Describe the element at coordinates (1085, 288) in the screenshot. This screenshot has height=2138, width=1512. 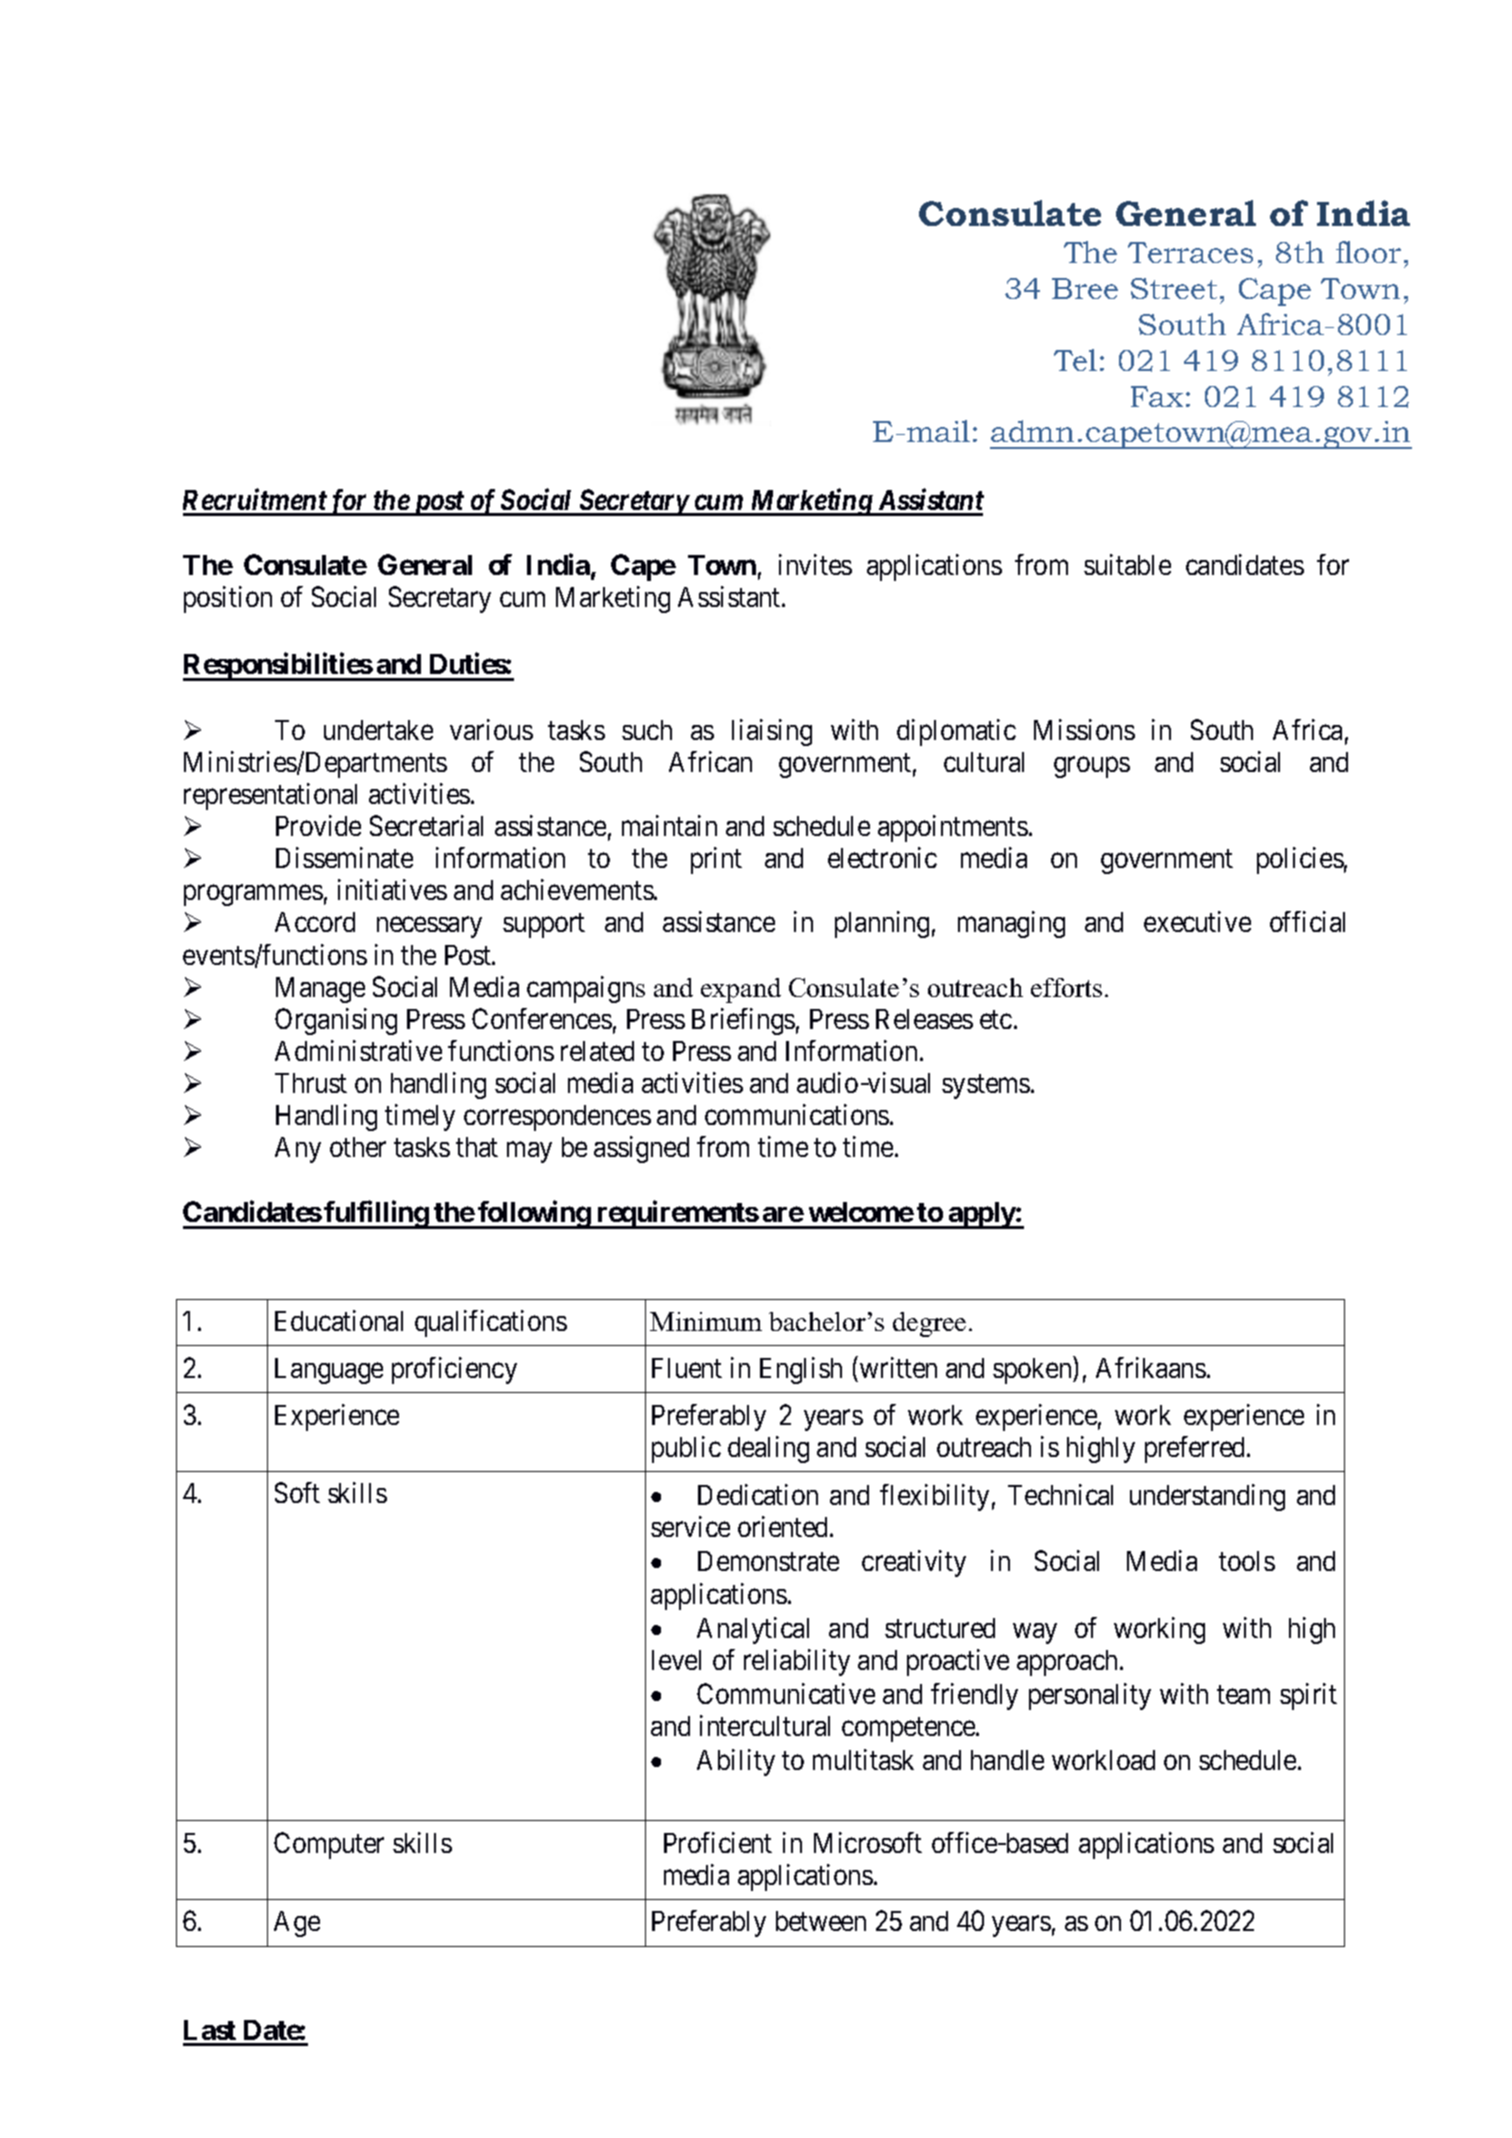
I see `Bree` at that location.
